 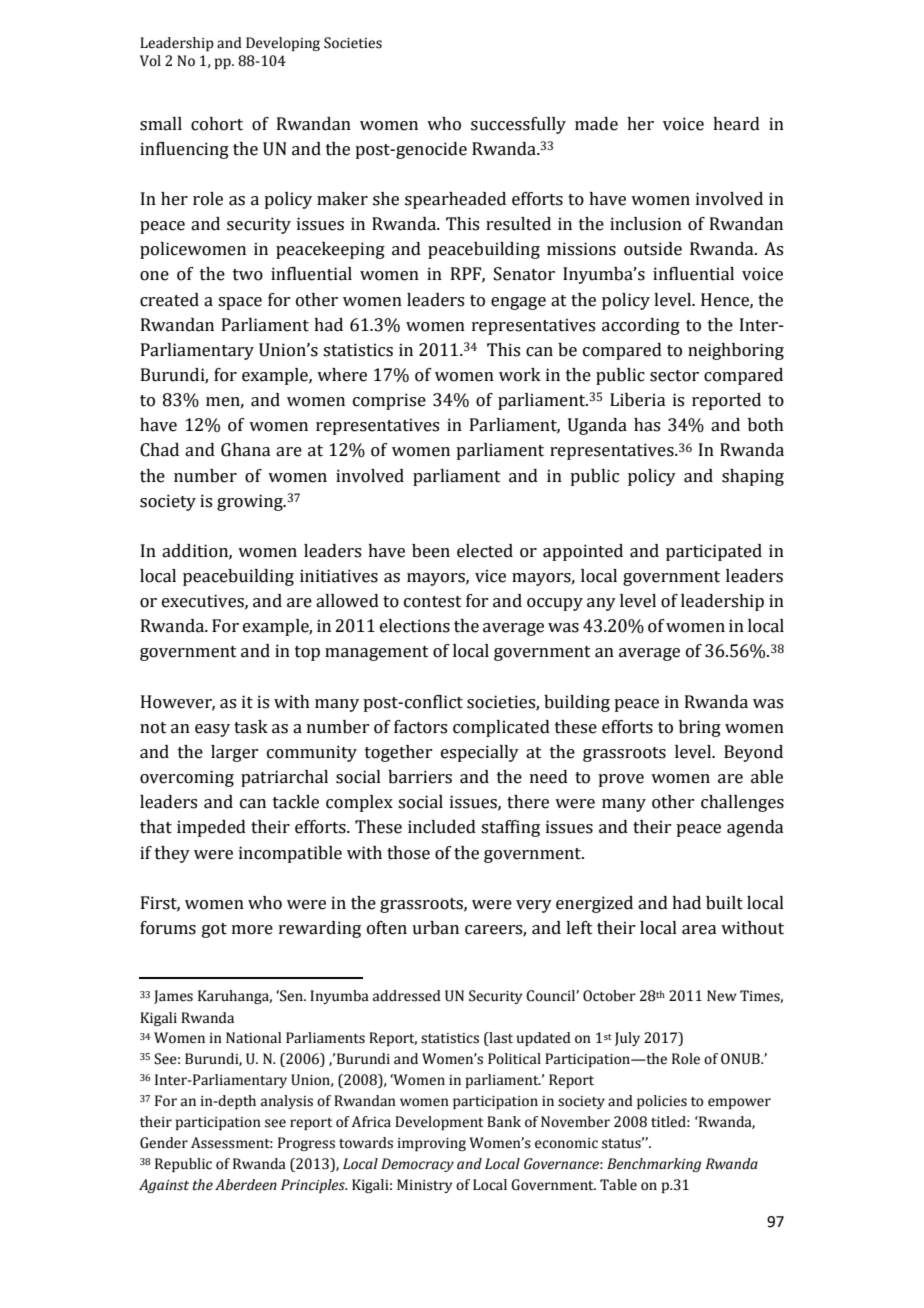 I want to click on heard, so click(x=736, y=124).
